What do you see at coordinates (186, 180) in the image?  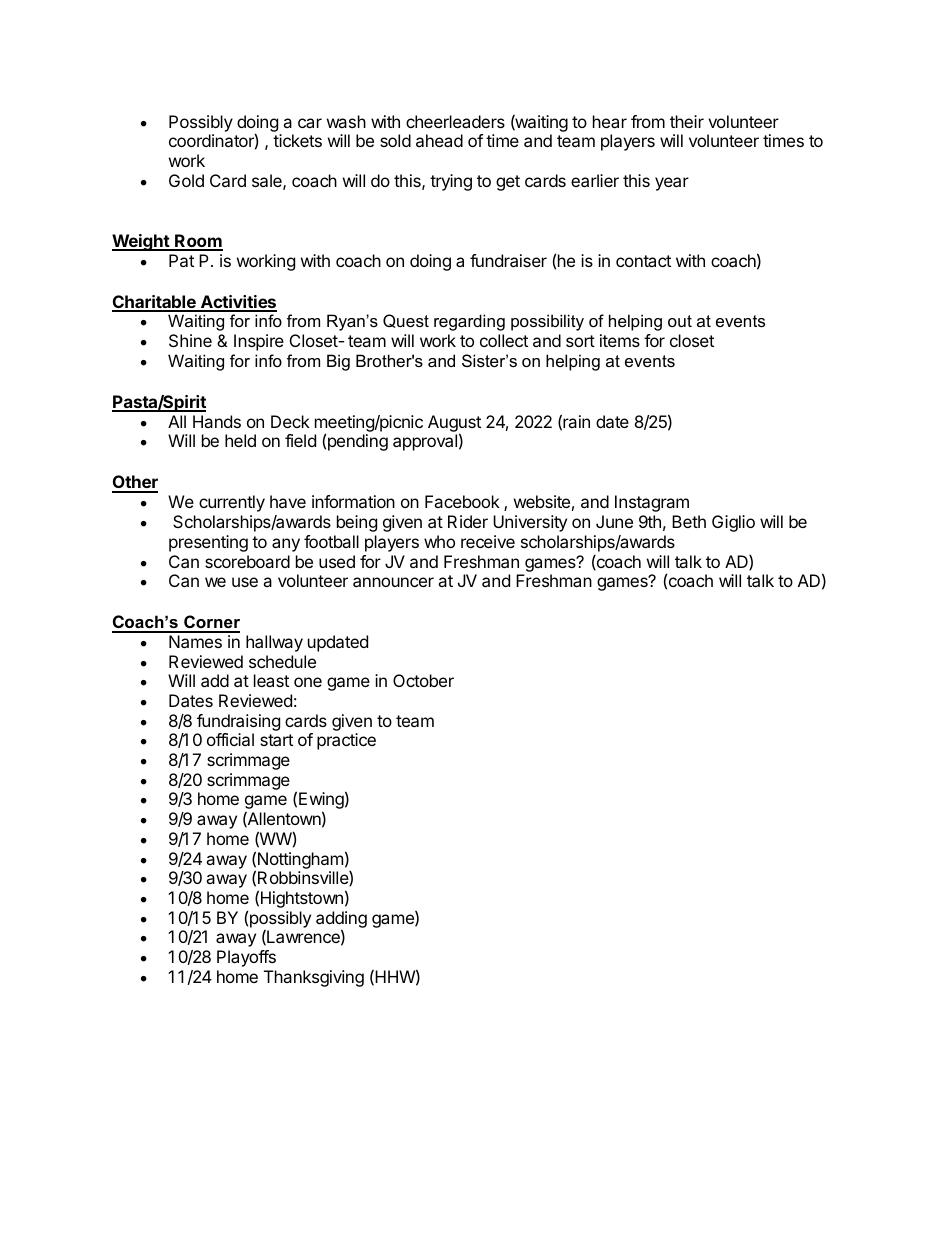 I see `Gold` at bounding box center [186, 180].
